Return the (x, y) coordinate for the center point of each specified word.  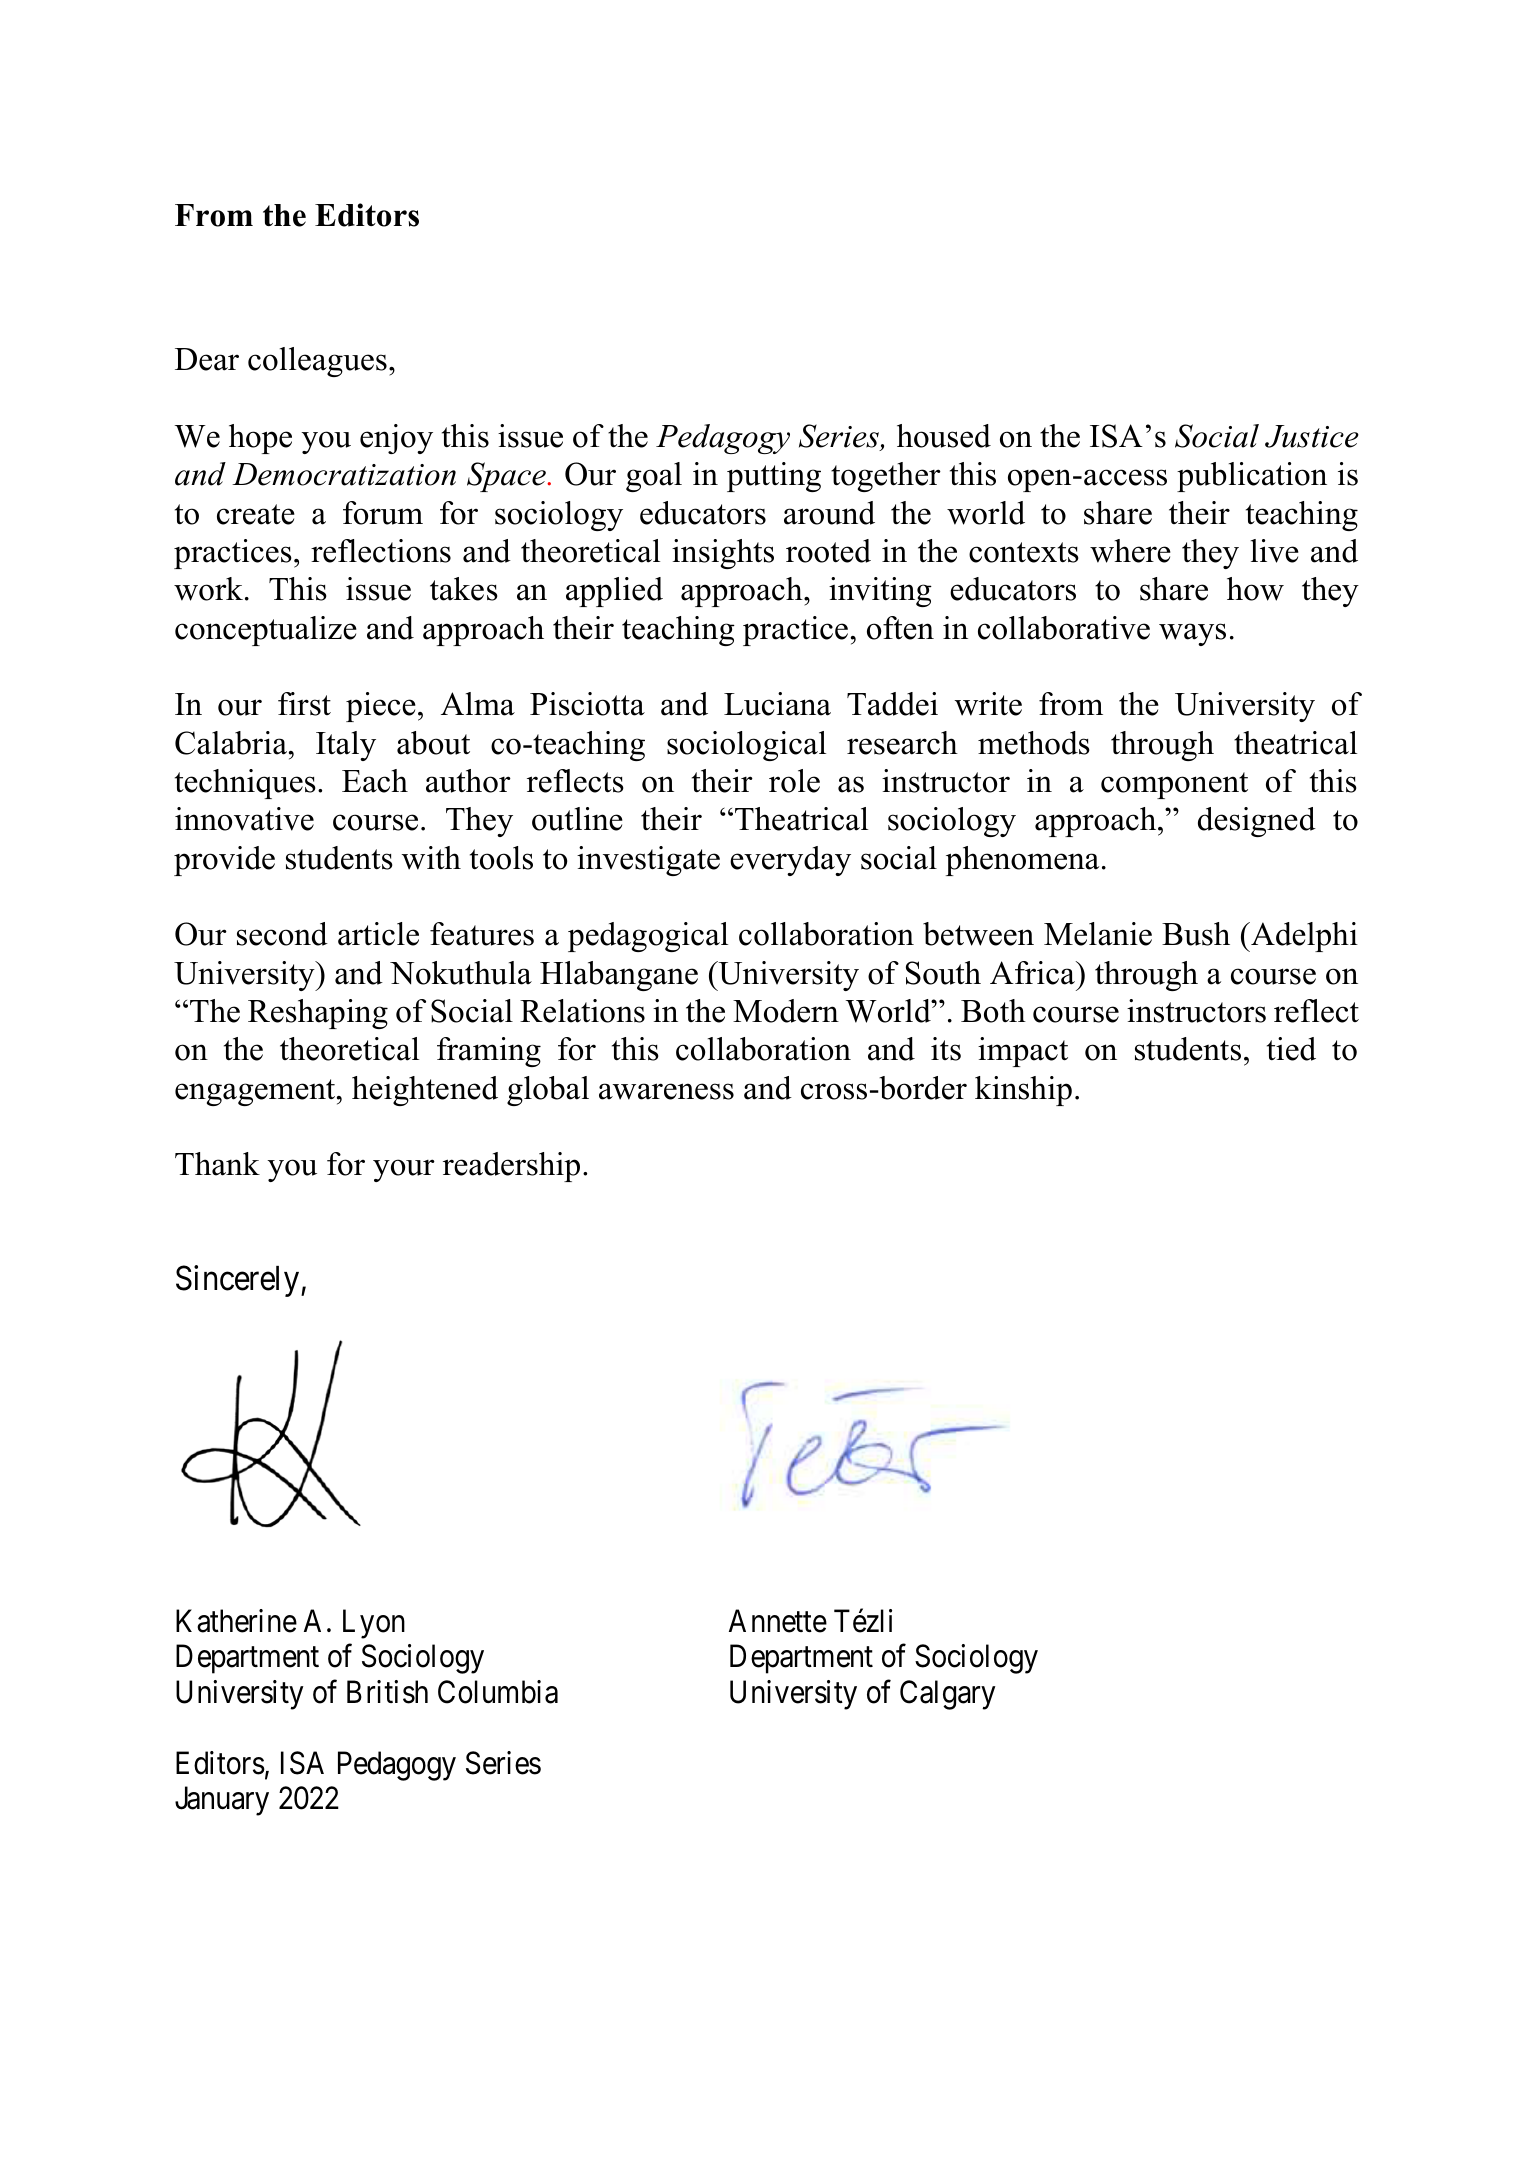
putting (774, 477)
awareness (666, 1091)
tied (1291, 1049)
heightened (425, 1091)
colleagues (317, 362)
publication (1252, 477)
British (387, 1692)
